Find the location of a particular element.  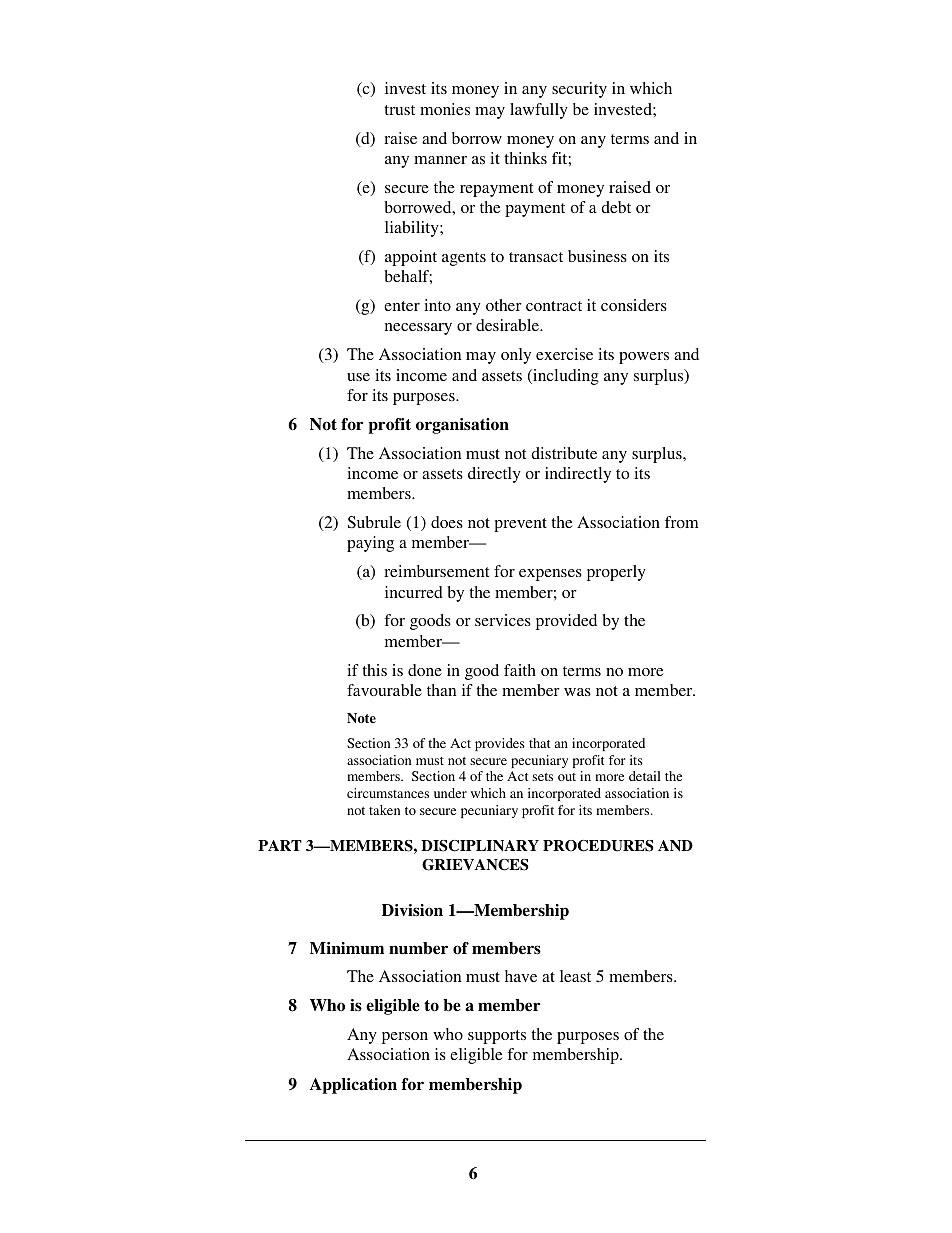

supports is located at coordinates (497, 1037).
